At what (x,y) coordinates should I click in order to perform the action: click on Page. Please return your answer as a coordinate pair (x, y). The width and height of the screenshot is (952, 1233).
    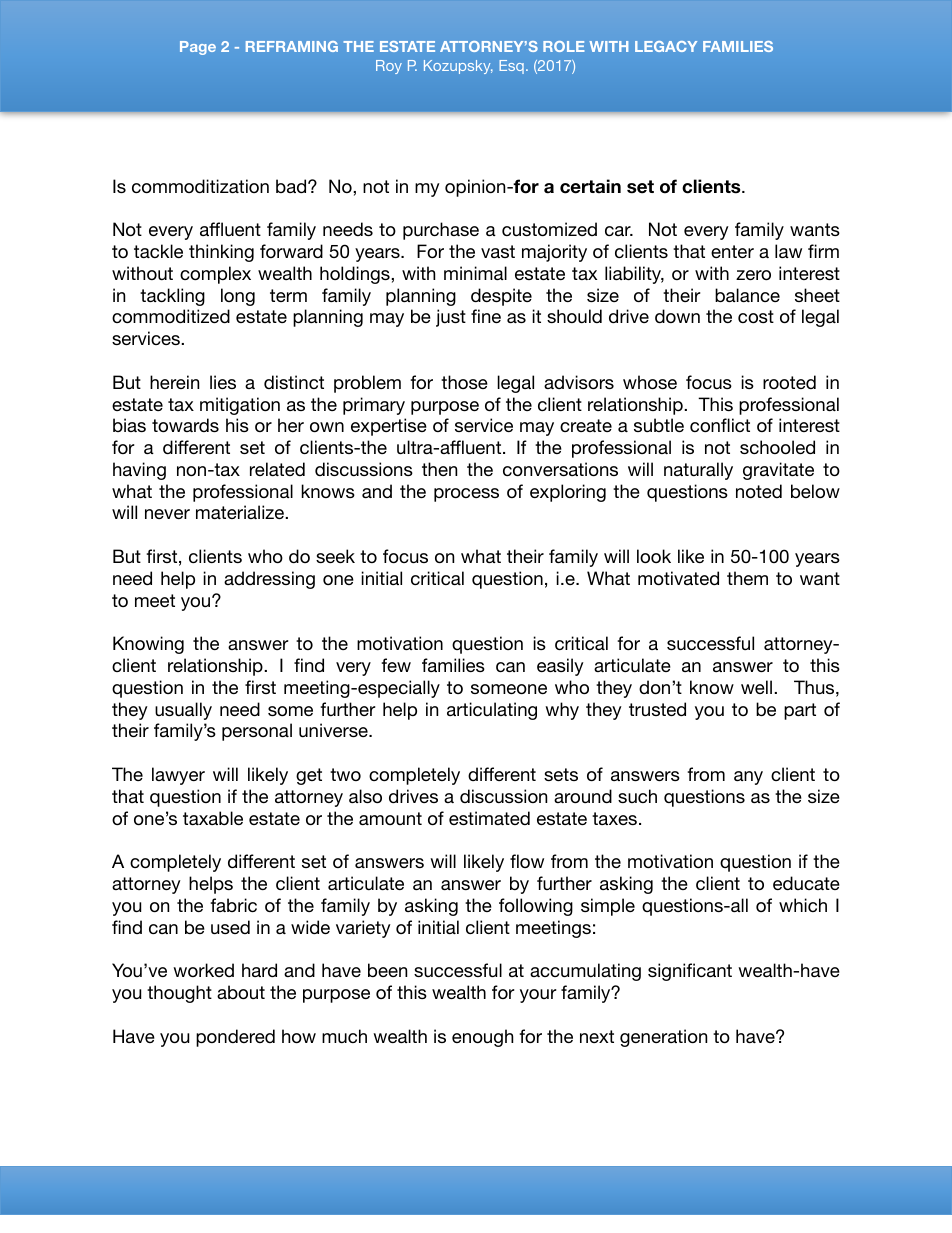
    Looking at the image, I should click on (198, 48).
